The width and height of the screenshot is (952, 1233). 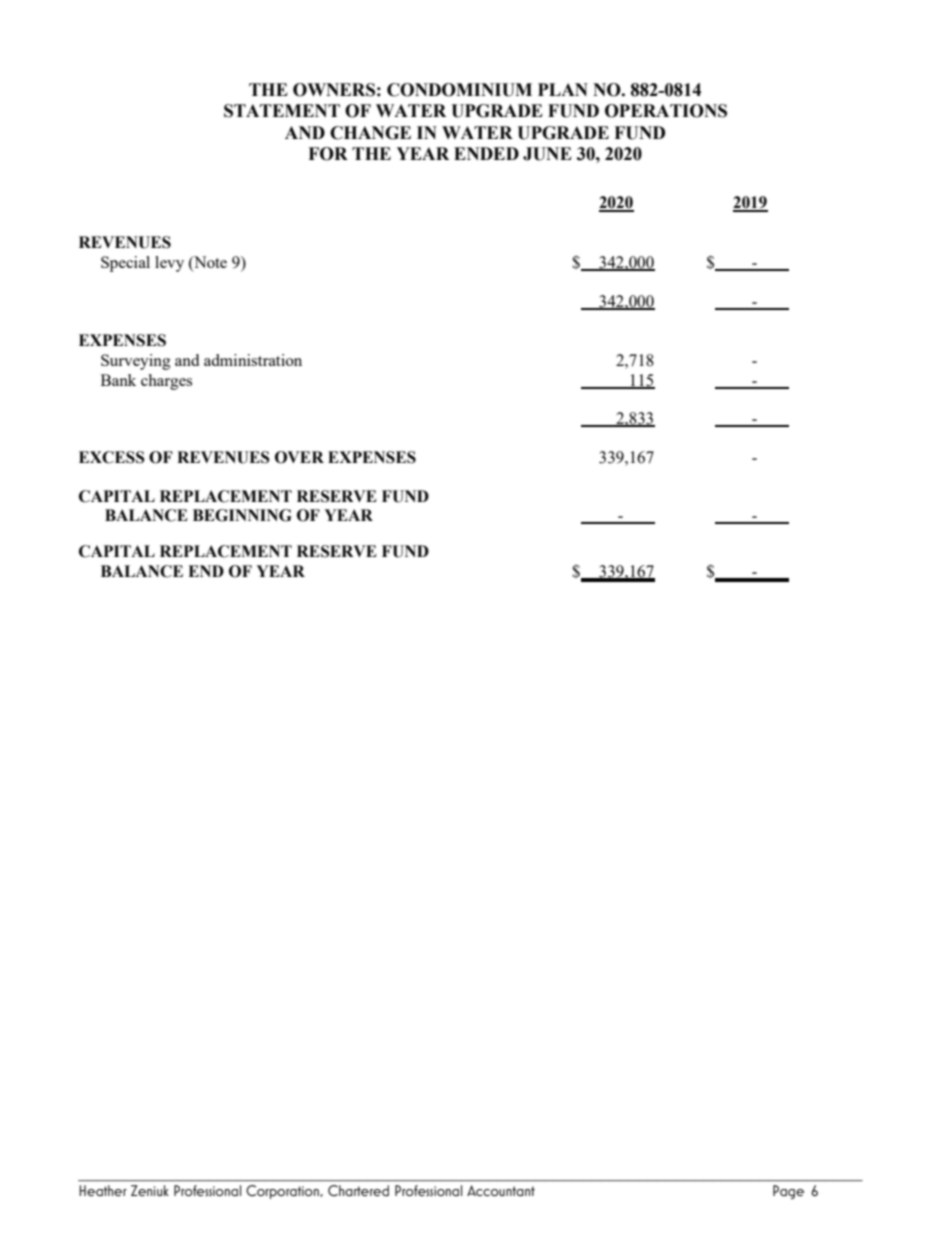 I want to click on CONDOMINIUM, so click(x=459, y=90).
